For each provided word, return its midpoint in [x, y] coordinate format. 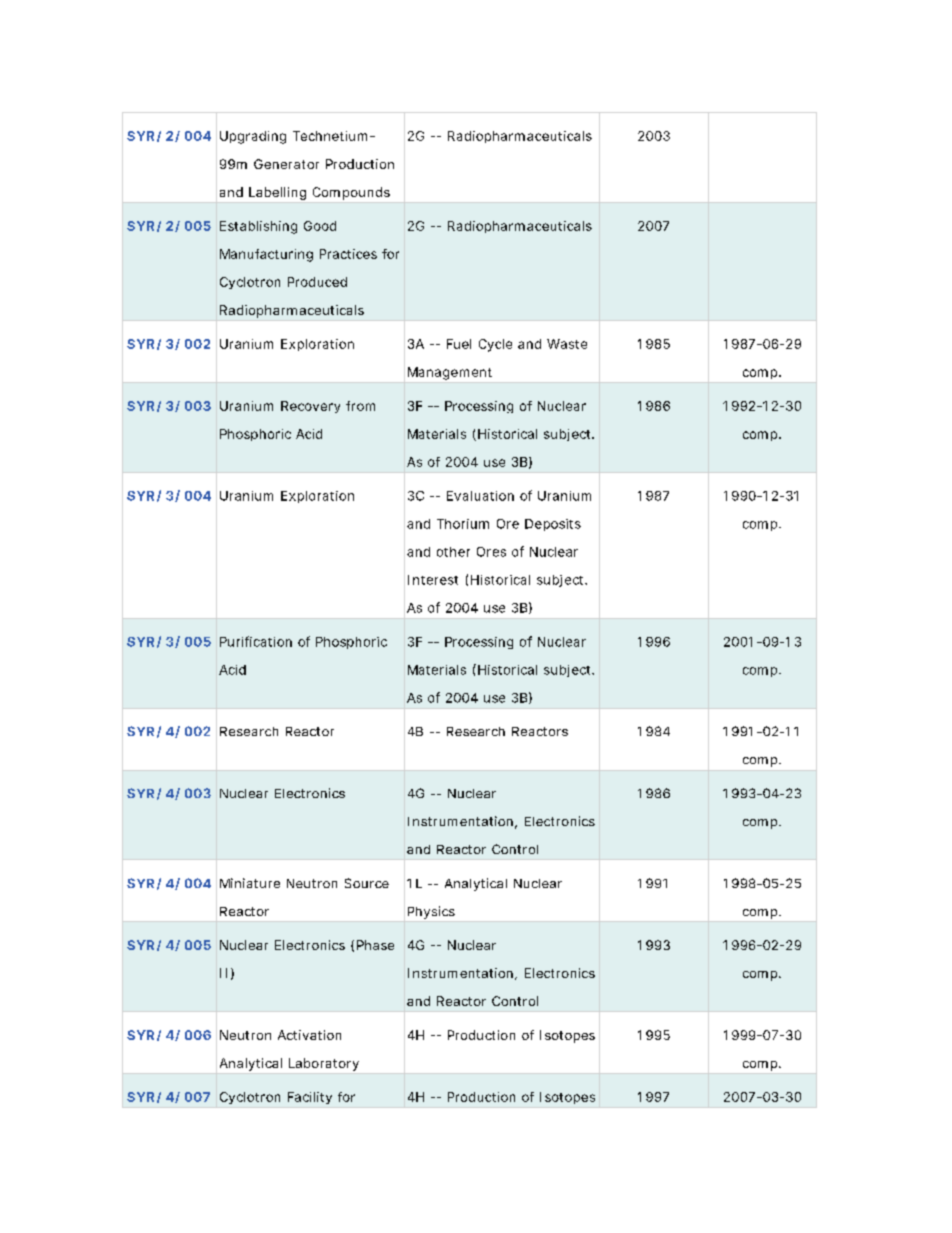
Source [367, 883]
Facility [310, 1098]
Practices [348, 254]
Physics [431, 912]
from [360, 406]
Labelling [277, 193]
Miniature [250, 883]
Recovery [310, 407]
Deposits [553, 525]
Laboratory [324, 1064]
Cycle [495, 345]
